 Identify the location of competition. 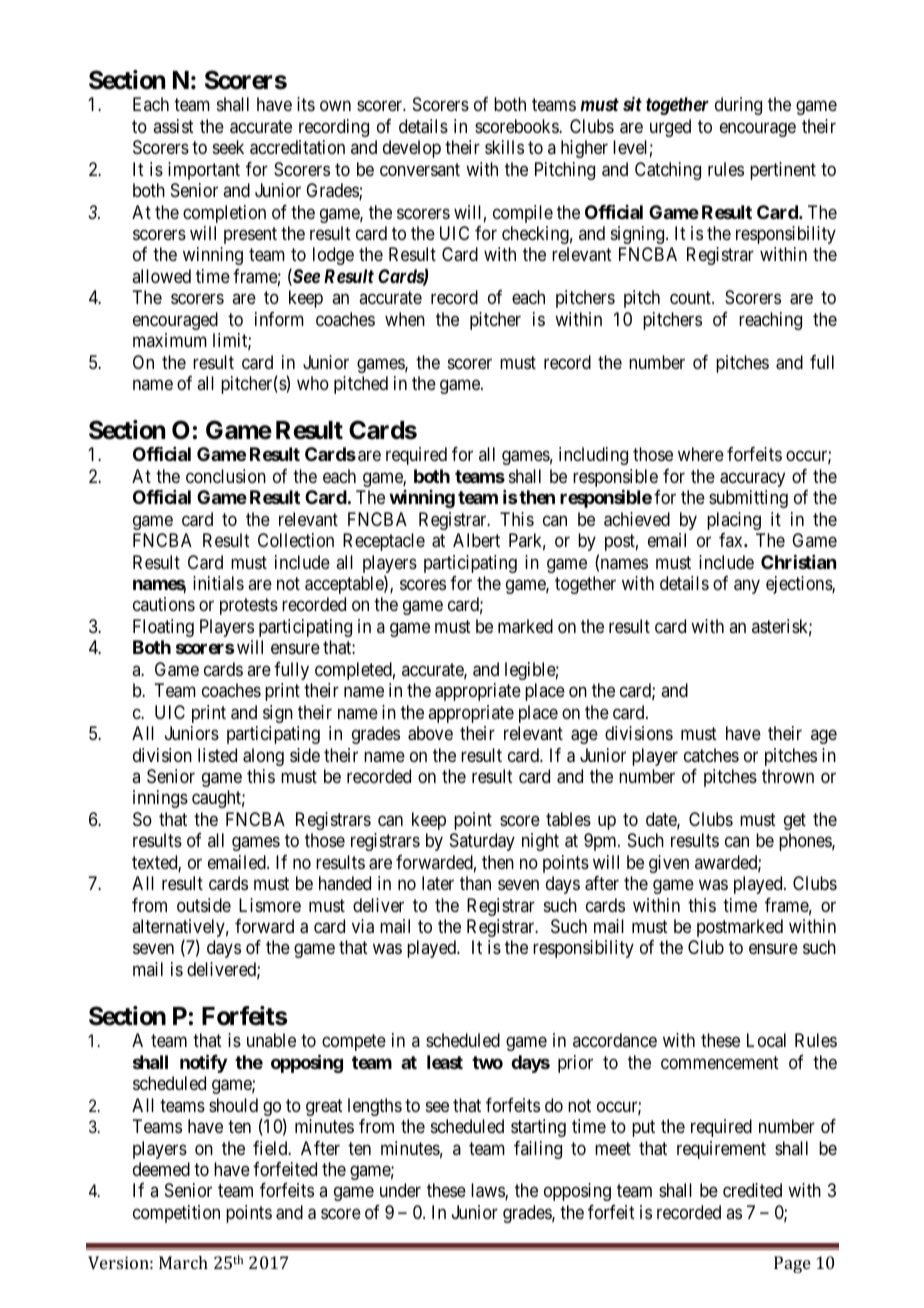
(176, 1214).
